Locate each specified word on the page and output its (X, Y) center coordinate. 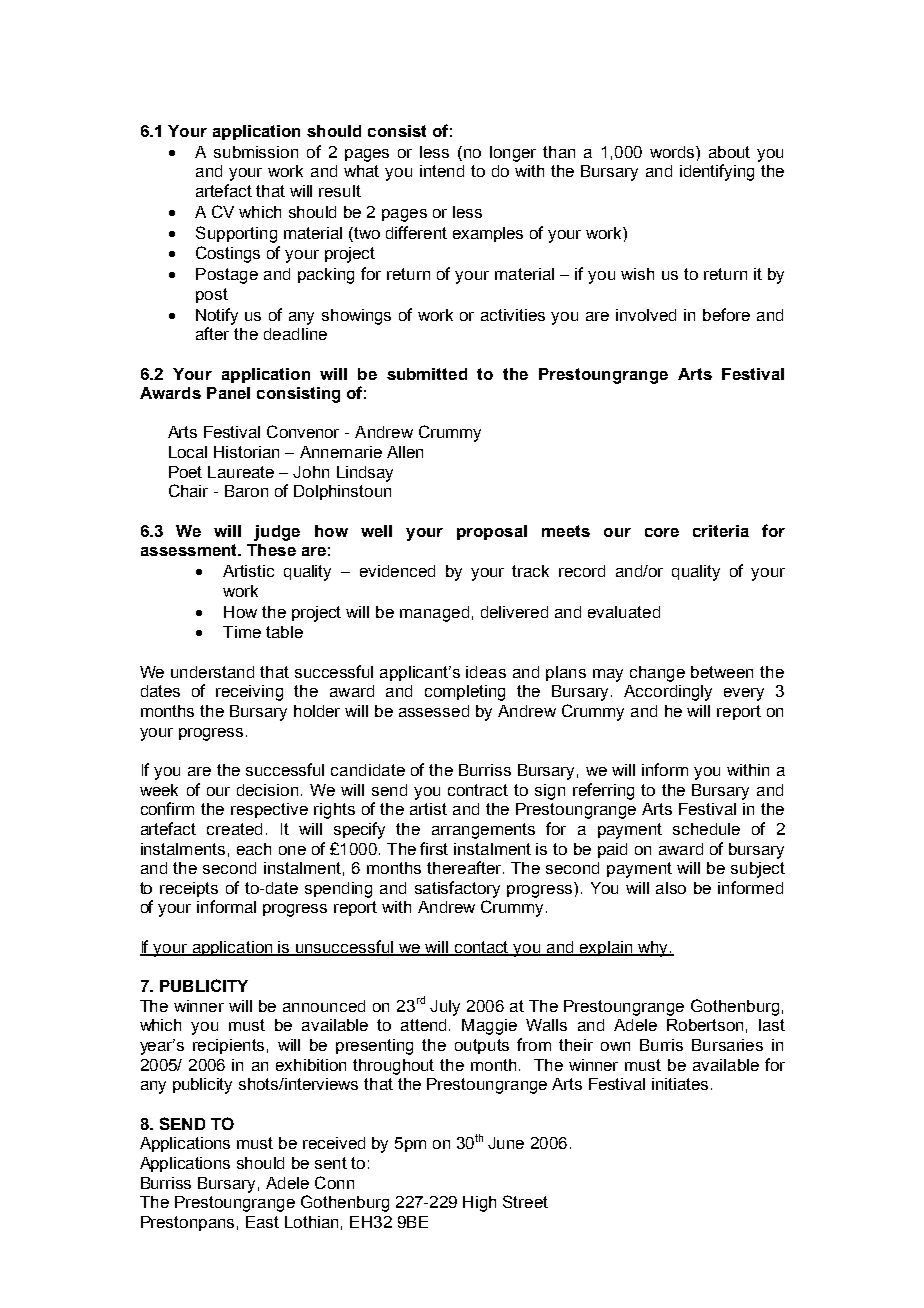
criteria (721, 531)
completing (465, 693)
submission (256, 152)
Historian (246, 452)
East (262, 1222)
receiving (249, 693)
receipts (189, 889)
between (722, 672)
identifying (717, 172)
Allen (405, 452)
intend (442, 171)
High (479, 1204)
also (671, 888)
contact (481, 948)
